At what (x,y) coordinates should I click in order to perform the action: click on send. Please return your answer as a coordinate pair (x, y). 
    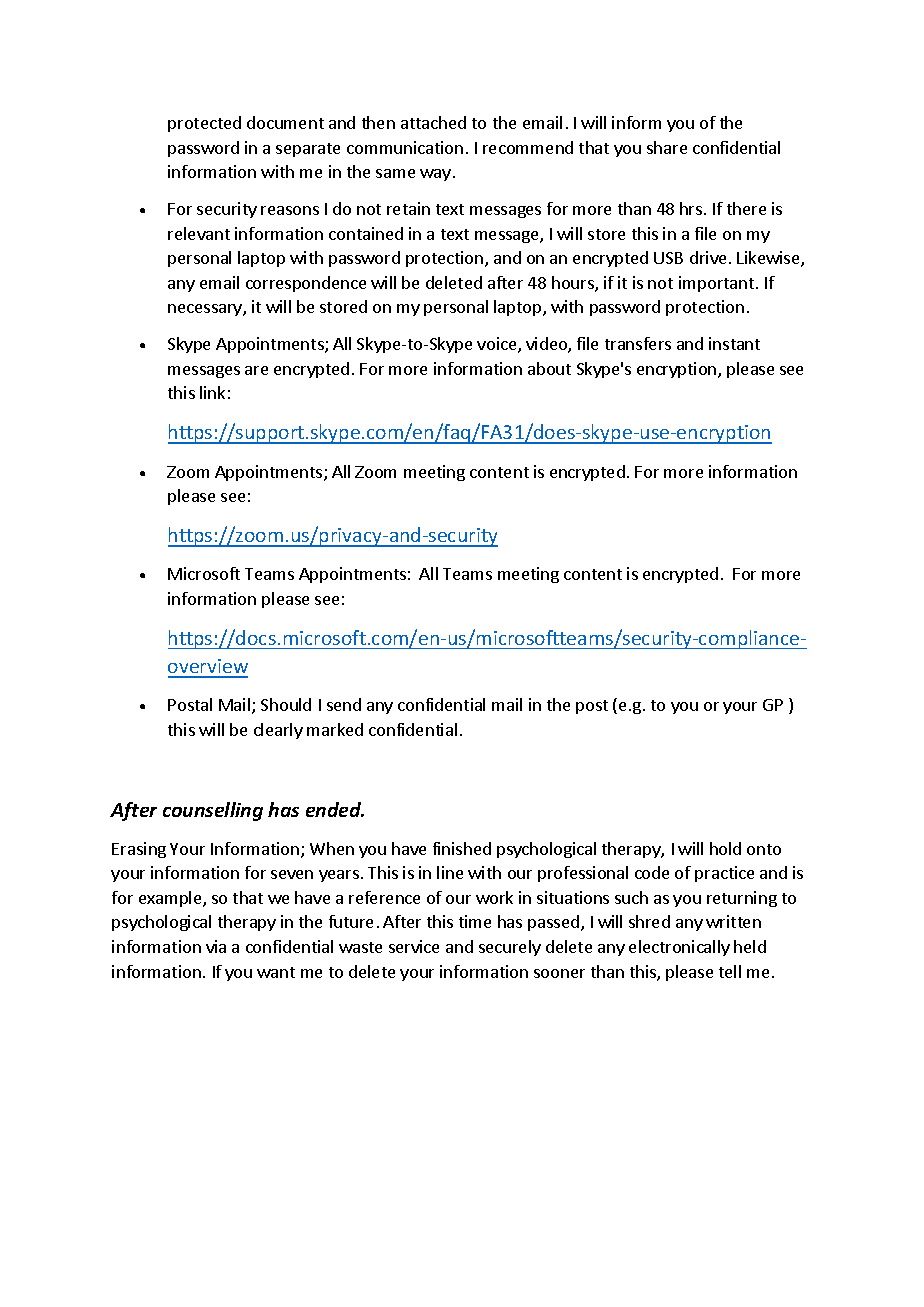
    Looking at the image, I should click on (344, 704).
